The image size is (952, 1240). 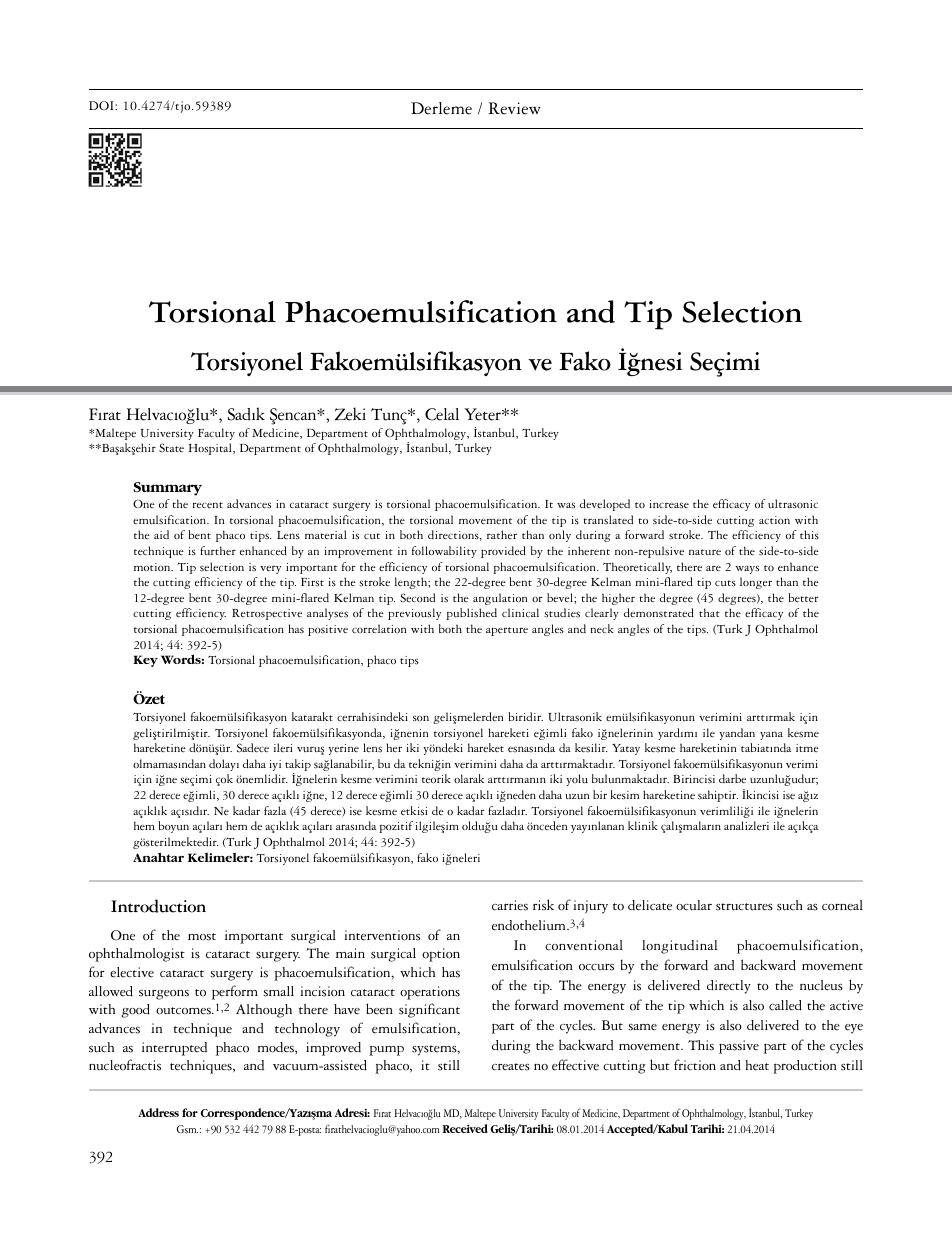 What do you see at coordinates (744, 907) in the image?
I see `structures` at bounding box center [744, 907].
